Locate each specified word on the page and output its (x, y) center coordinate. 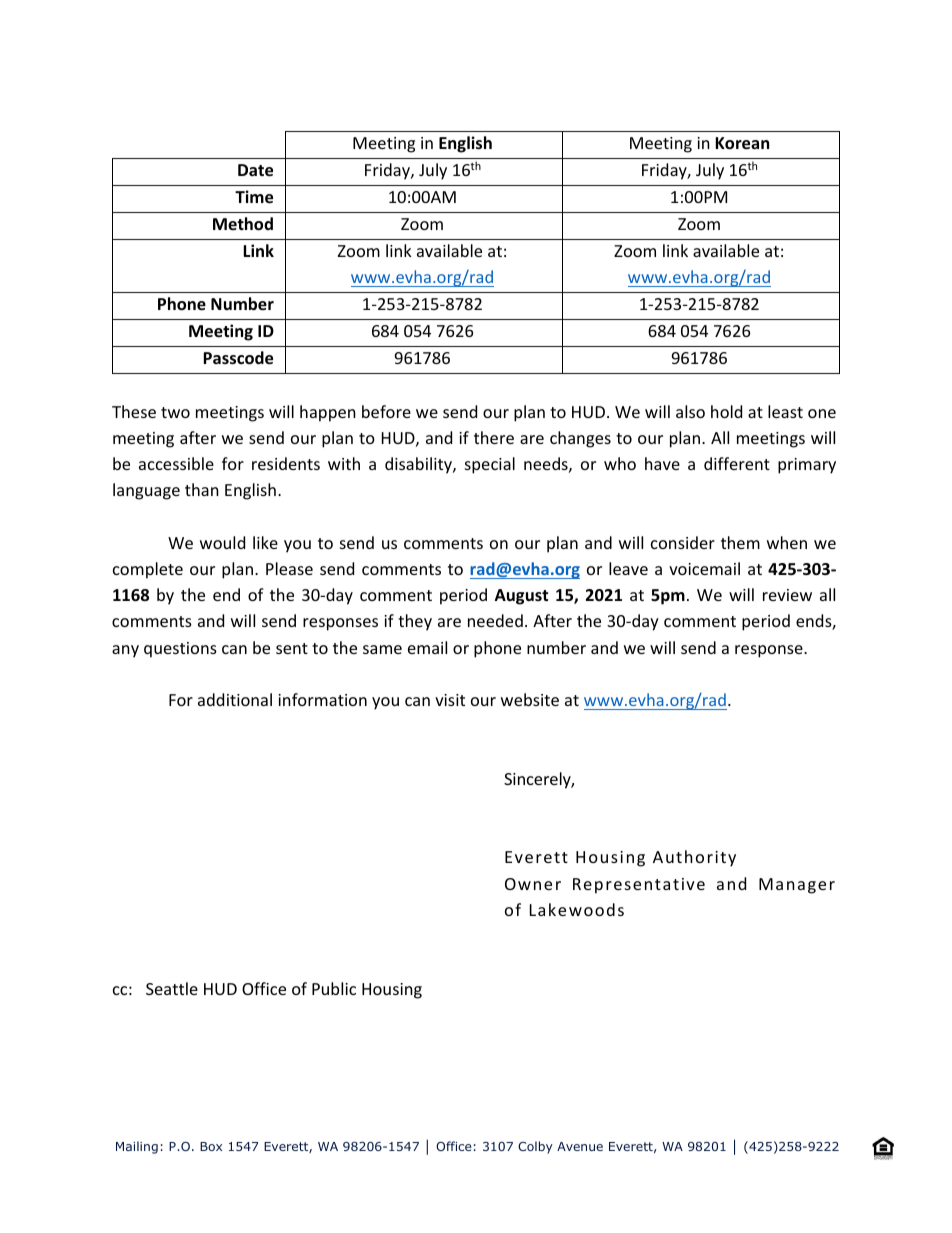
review (787, 595)
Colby (535, 1147)
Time (254, 197)
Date (255, 170)
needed (495, 620)
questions (180, 650)
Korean (742, 143)
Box (211, 1146)
